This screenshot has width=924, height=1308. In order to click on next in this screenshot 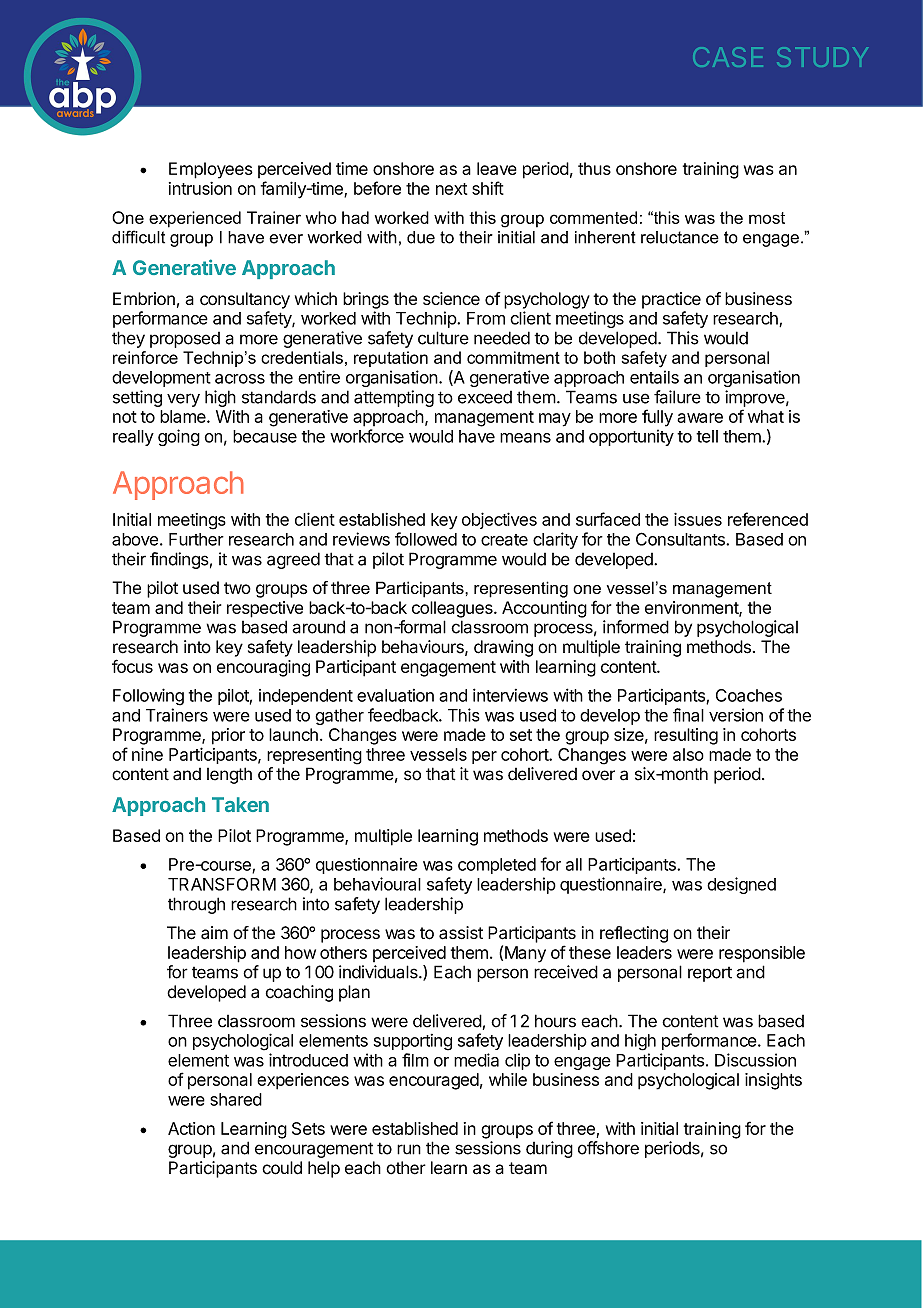, I will do `click(451, 189)`.
